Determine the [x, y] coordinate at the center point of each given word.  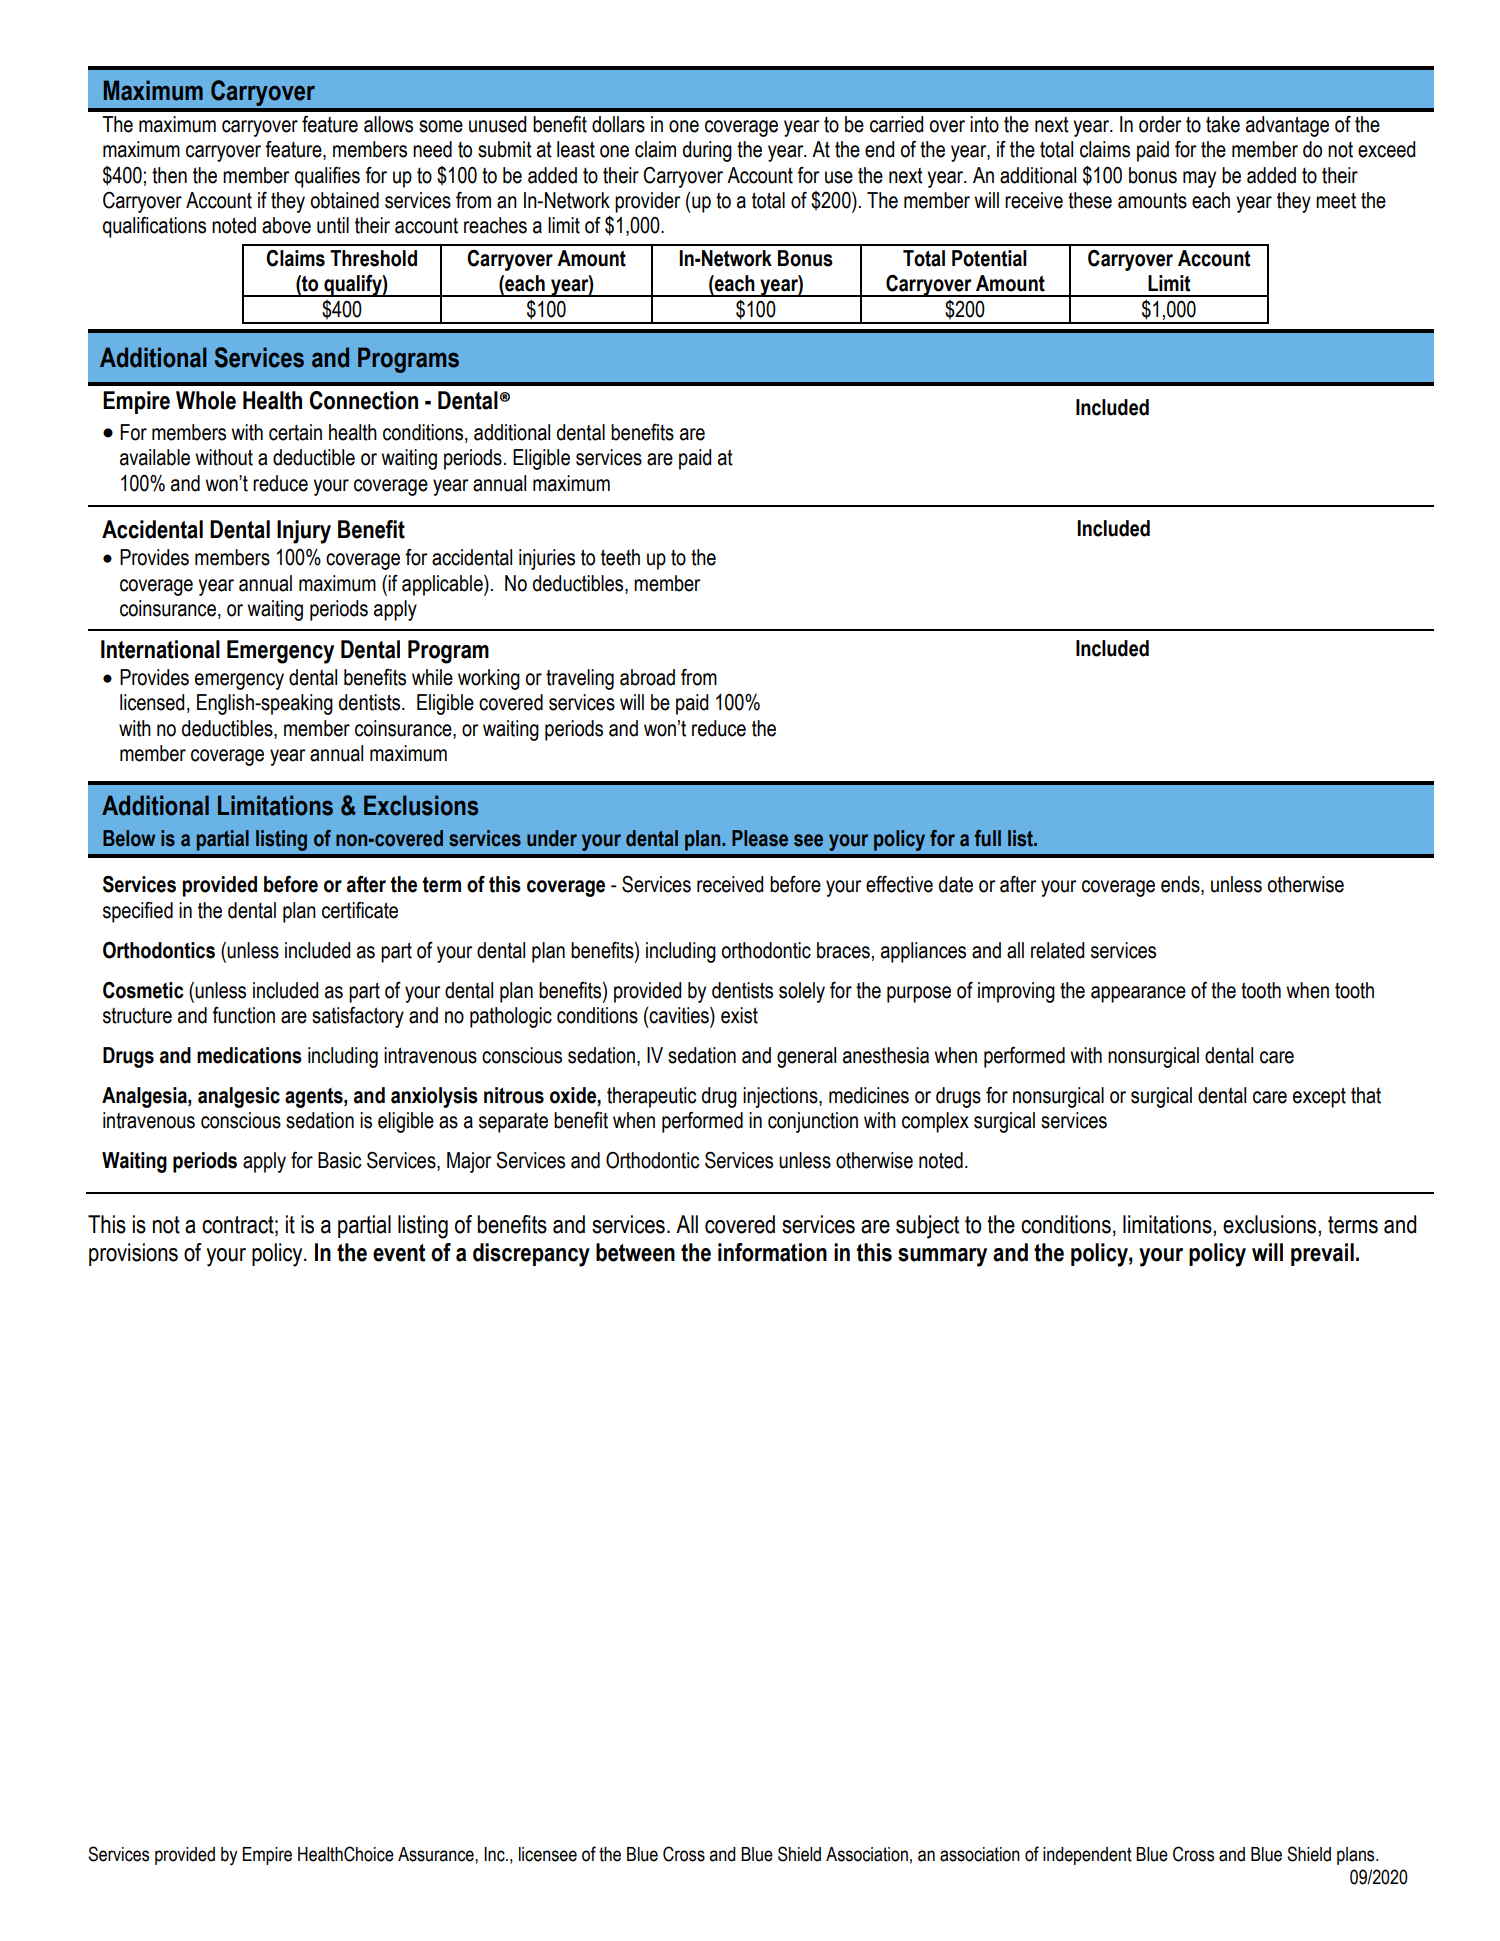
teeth [620, 557]
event [399, 1253]
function [243, 1015]
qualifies [327, 177]
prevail [1322, 1254]
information [772, 1252]
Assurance [437, 1854]
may [1199, 179]
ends [1181, 885]
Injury [304, 532]
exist [739, 1015]
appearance [1138, 994]
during [707, 151]
